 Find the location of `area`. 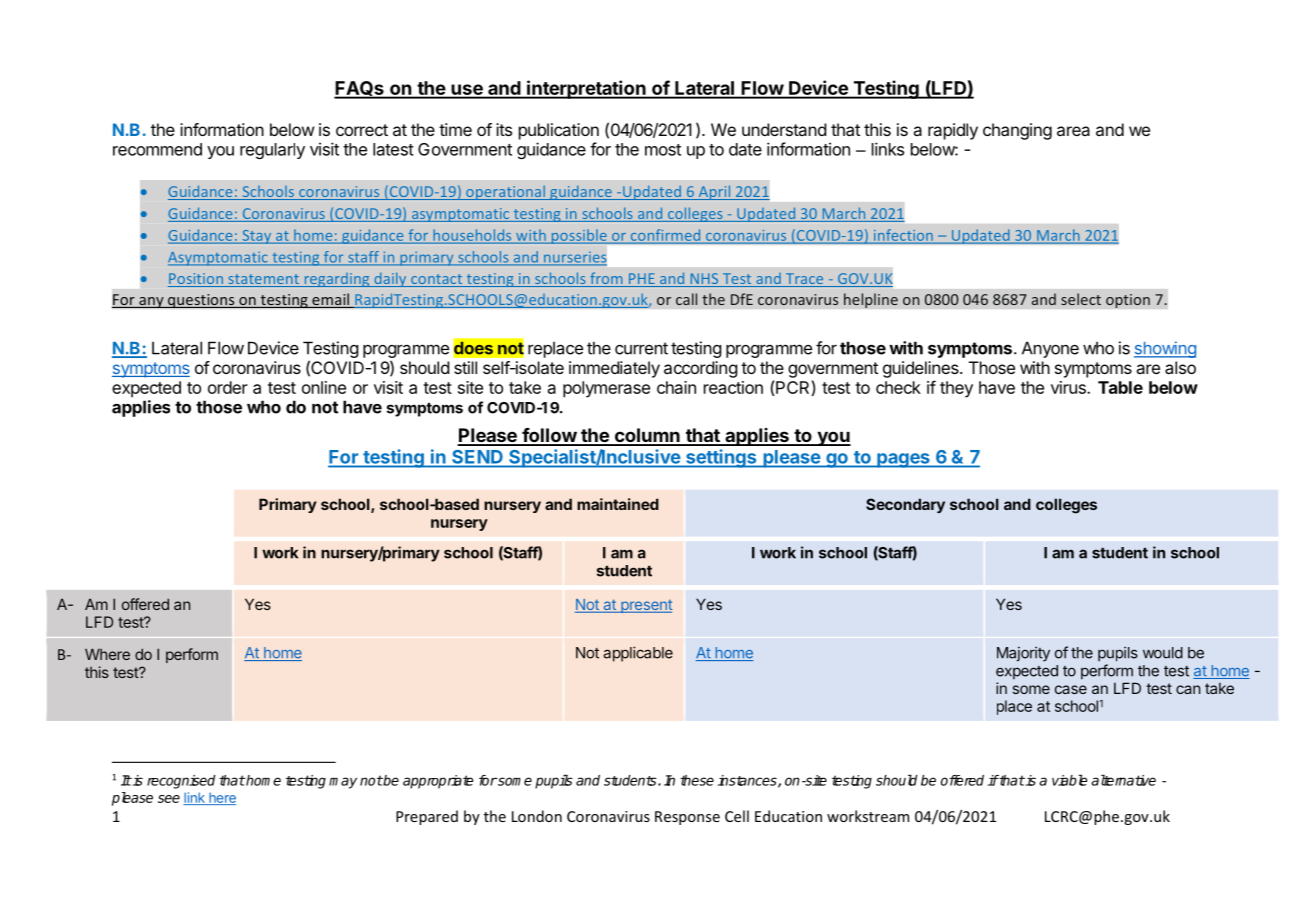

area is located at coordinates (1073, 131).
